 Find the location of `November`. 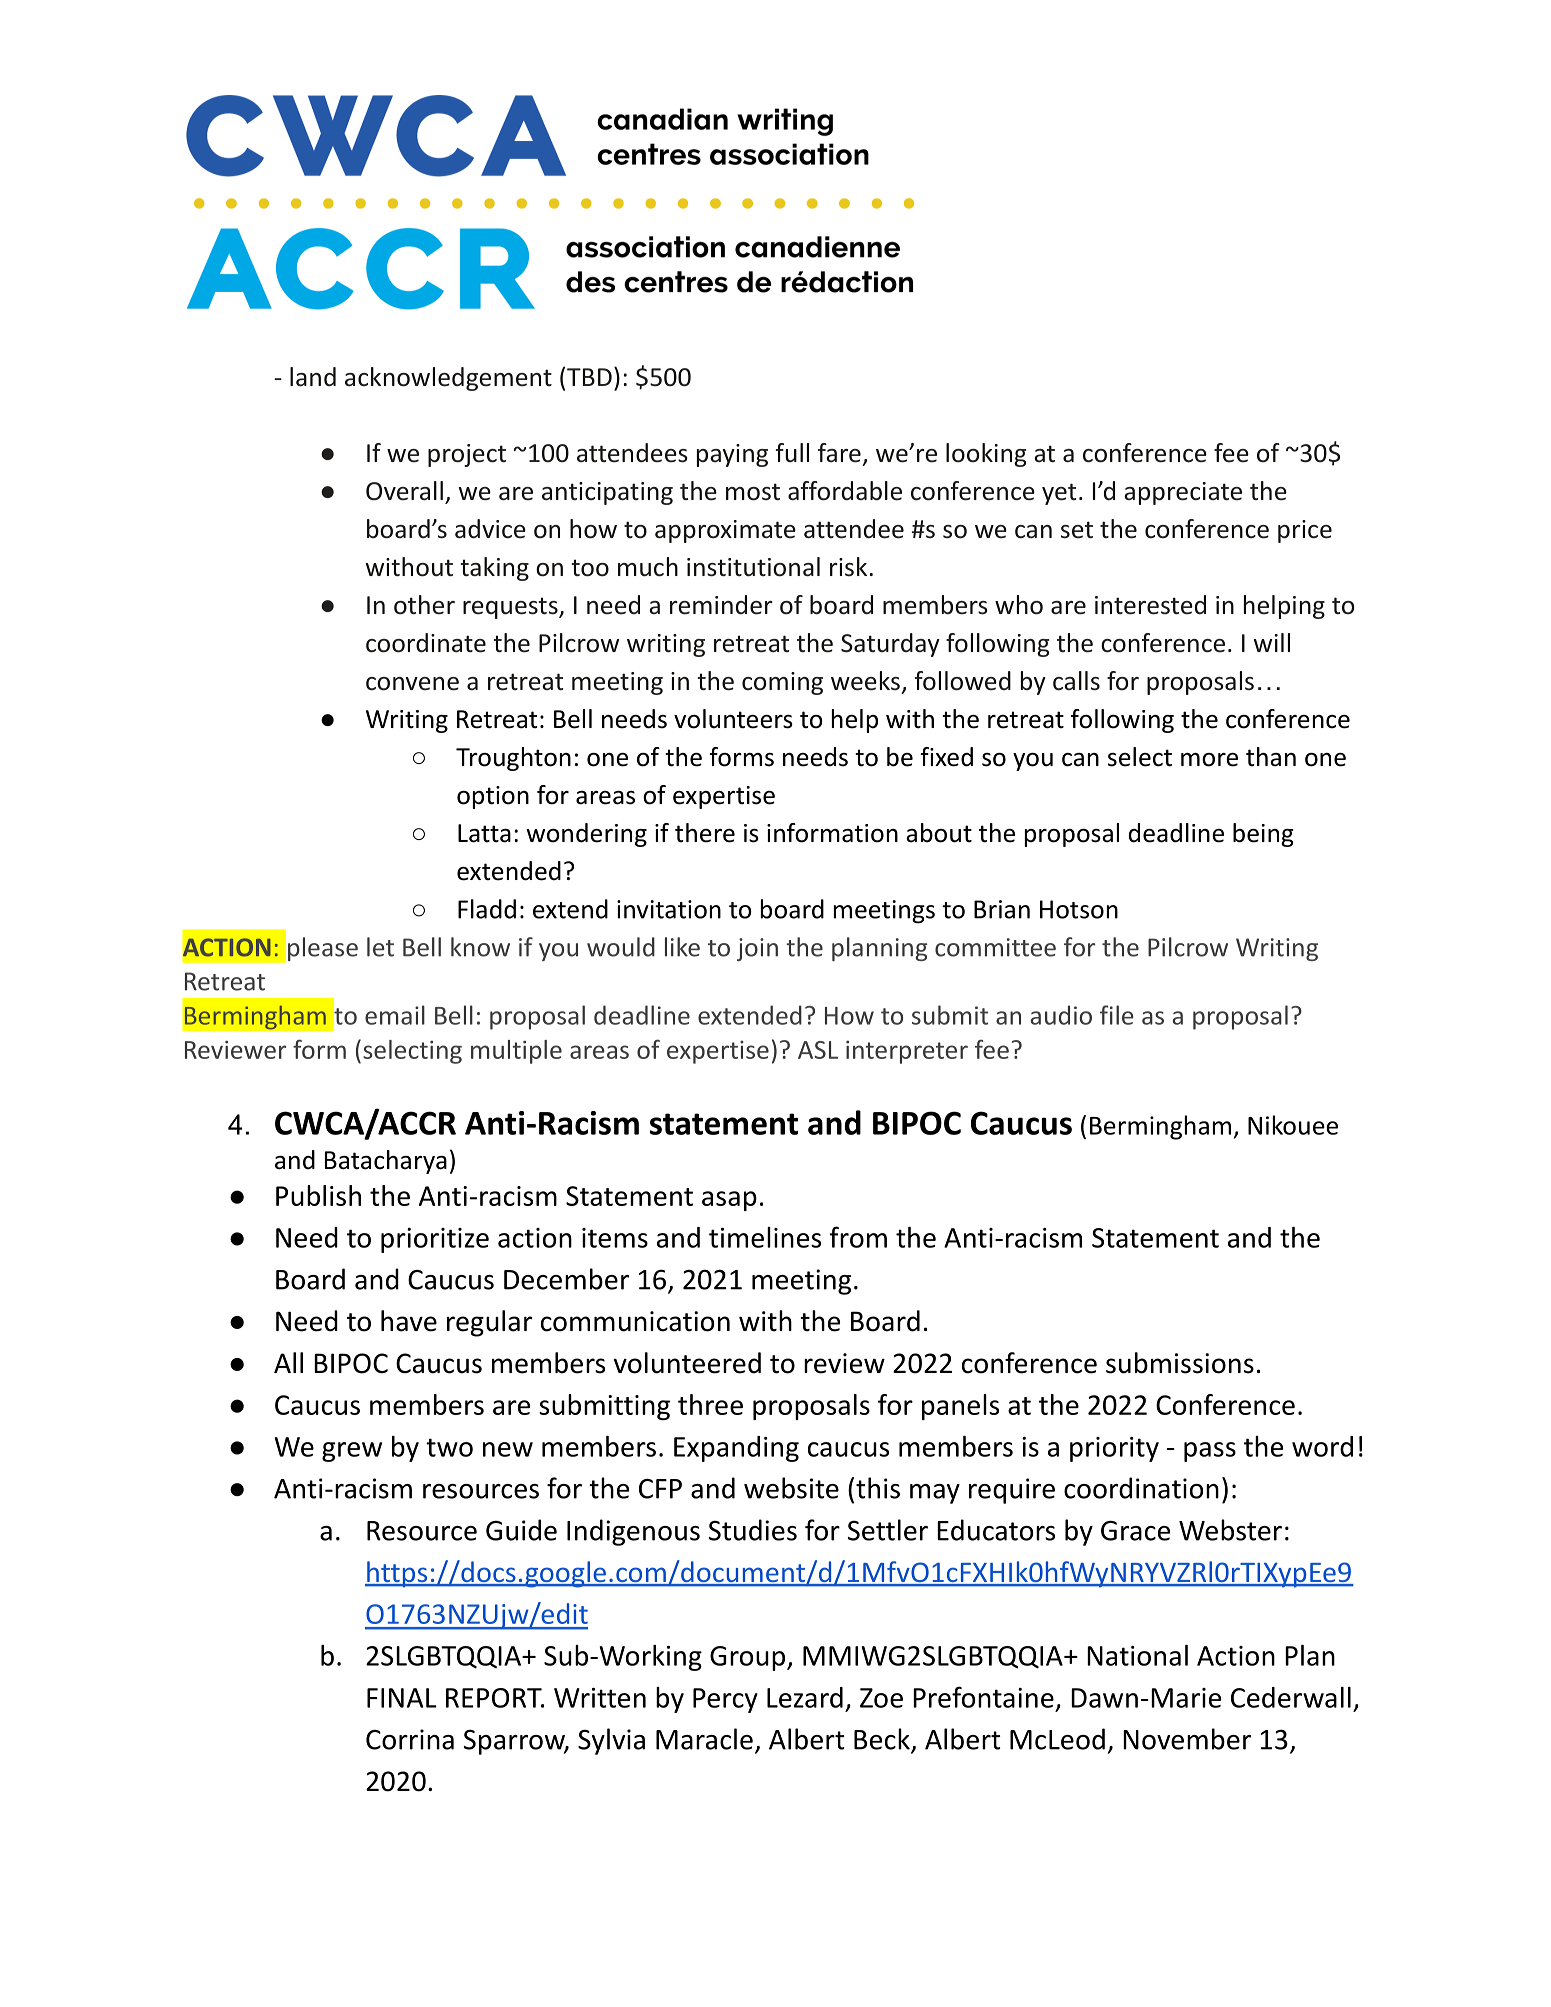

November is located at coordinates (1187, 1739).
